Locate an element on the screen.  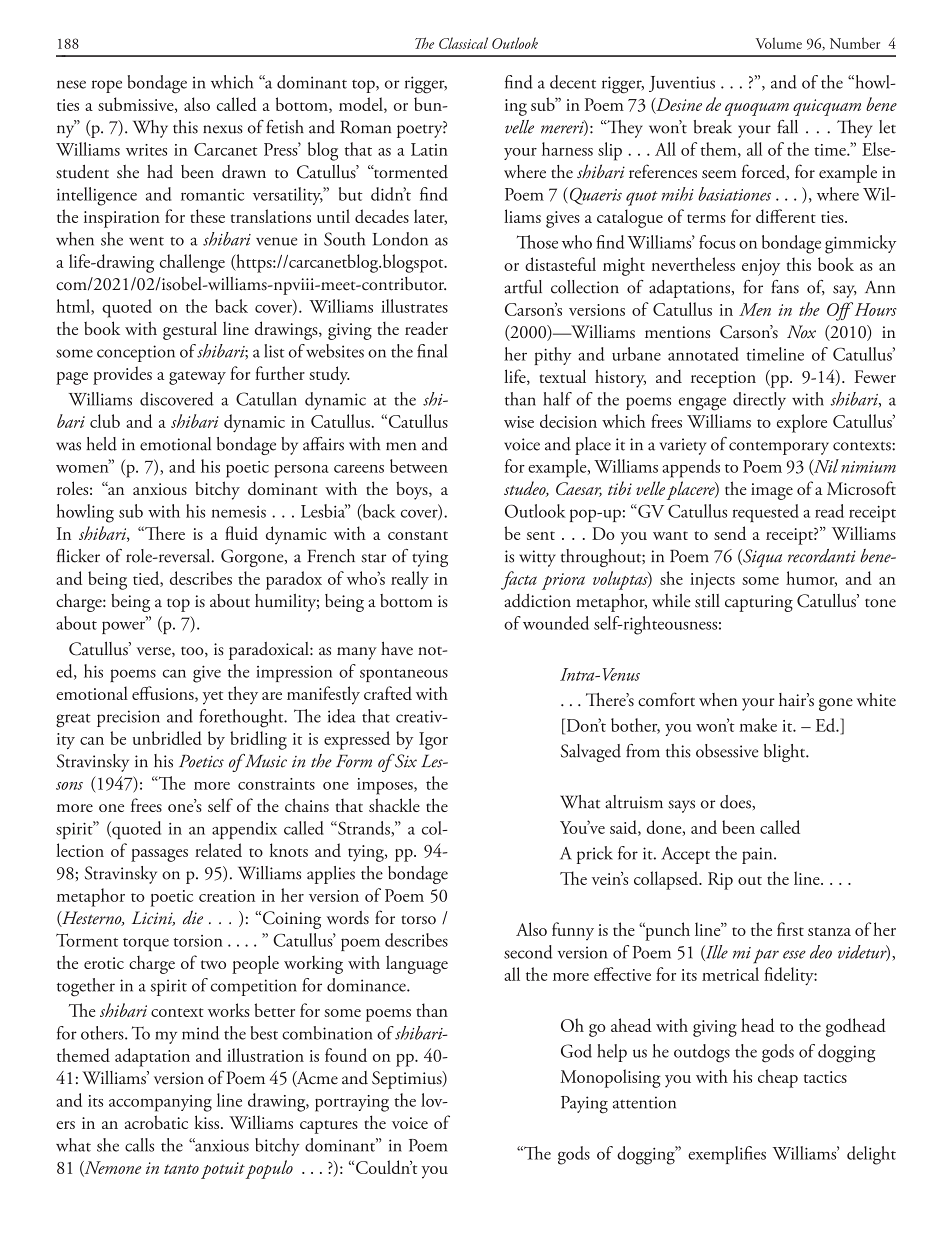
effusions is located at coordinates (164, 694).
